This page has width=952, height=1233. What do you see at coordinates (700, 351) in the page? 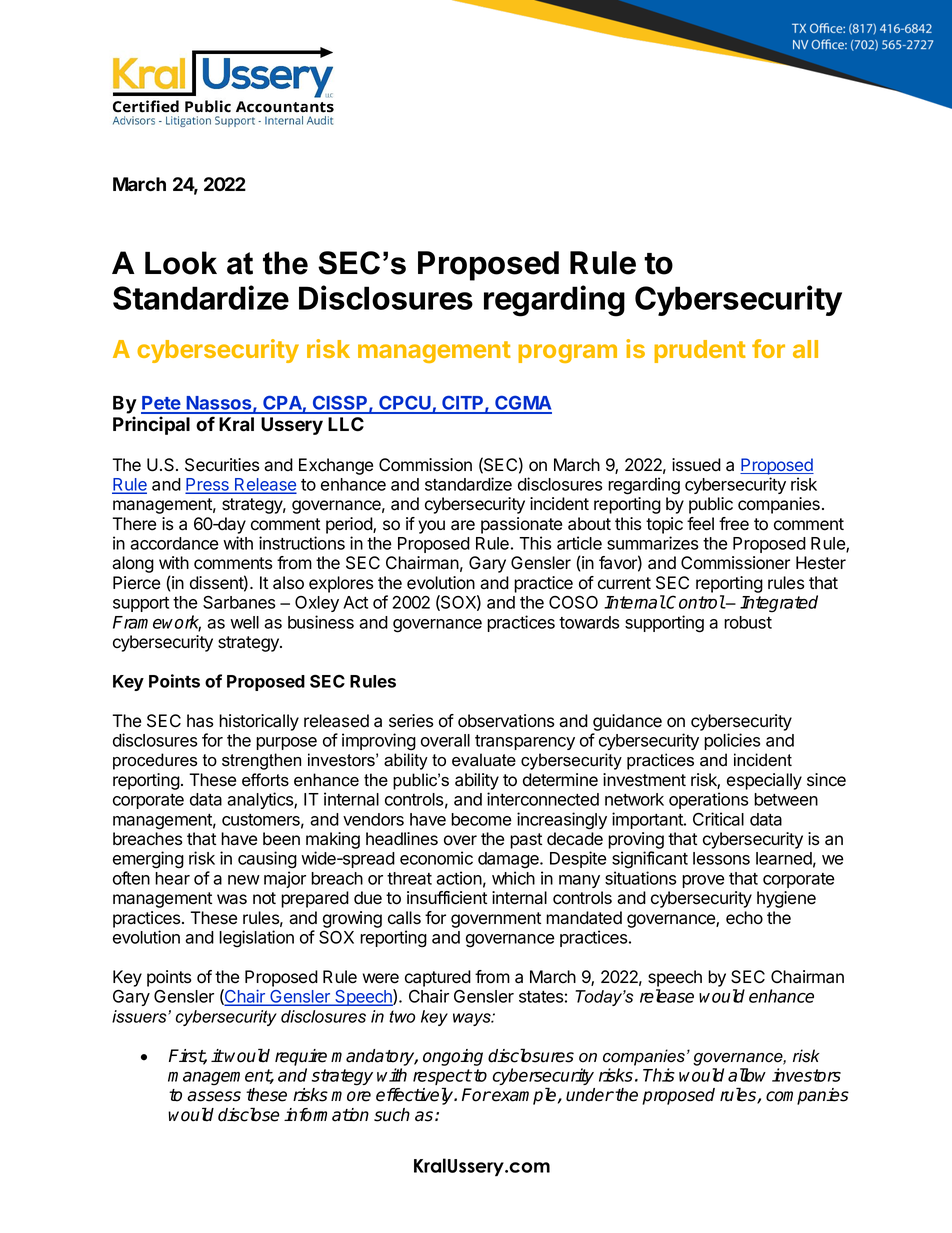
I see `prudent` at bounding box center [700, 351].
